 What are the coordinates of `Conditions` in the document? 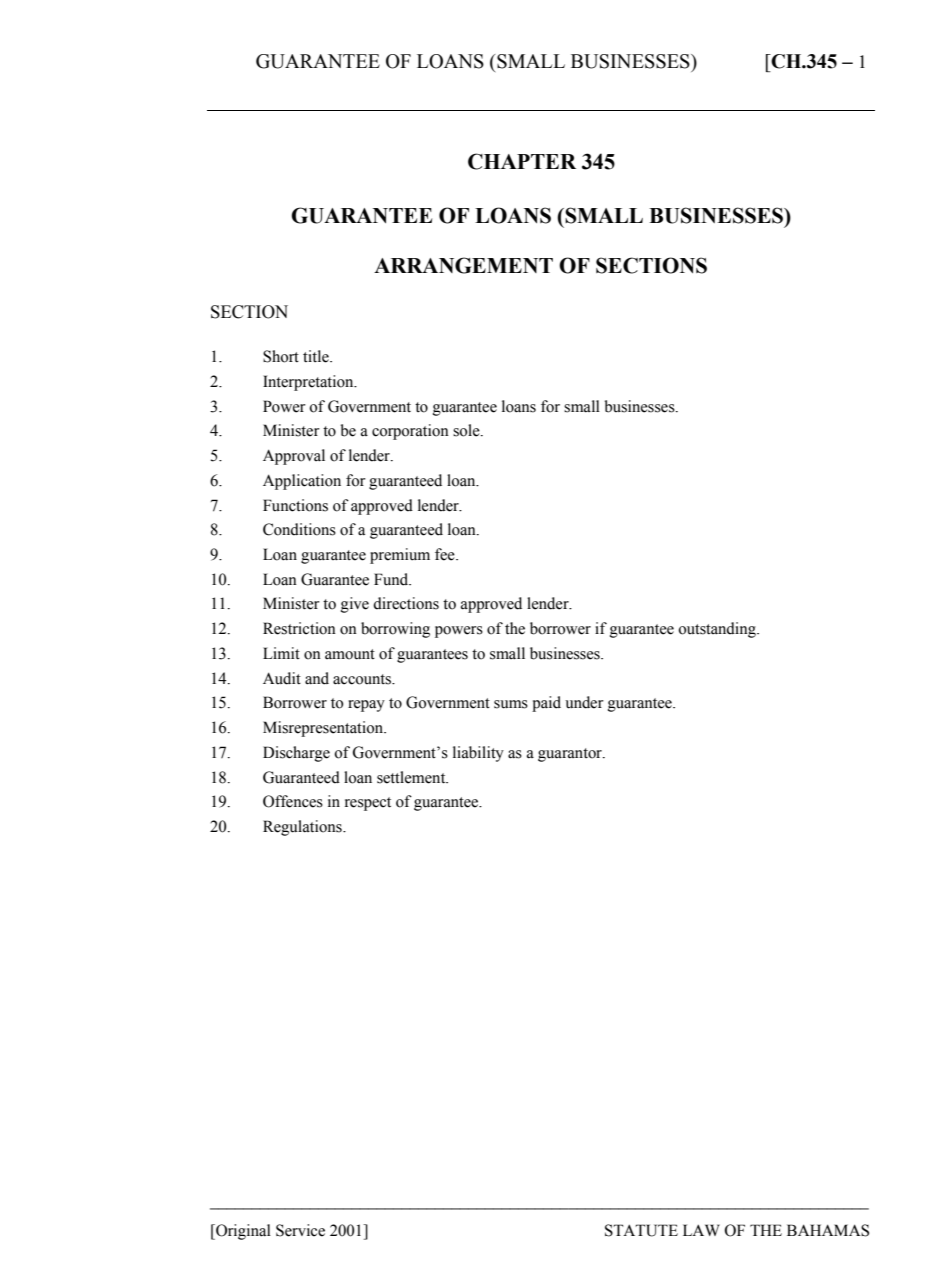 It's located at (299, 529).
